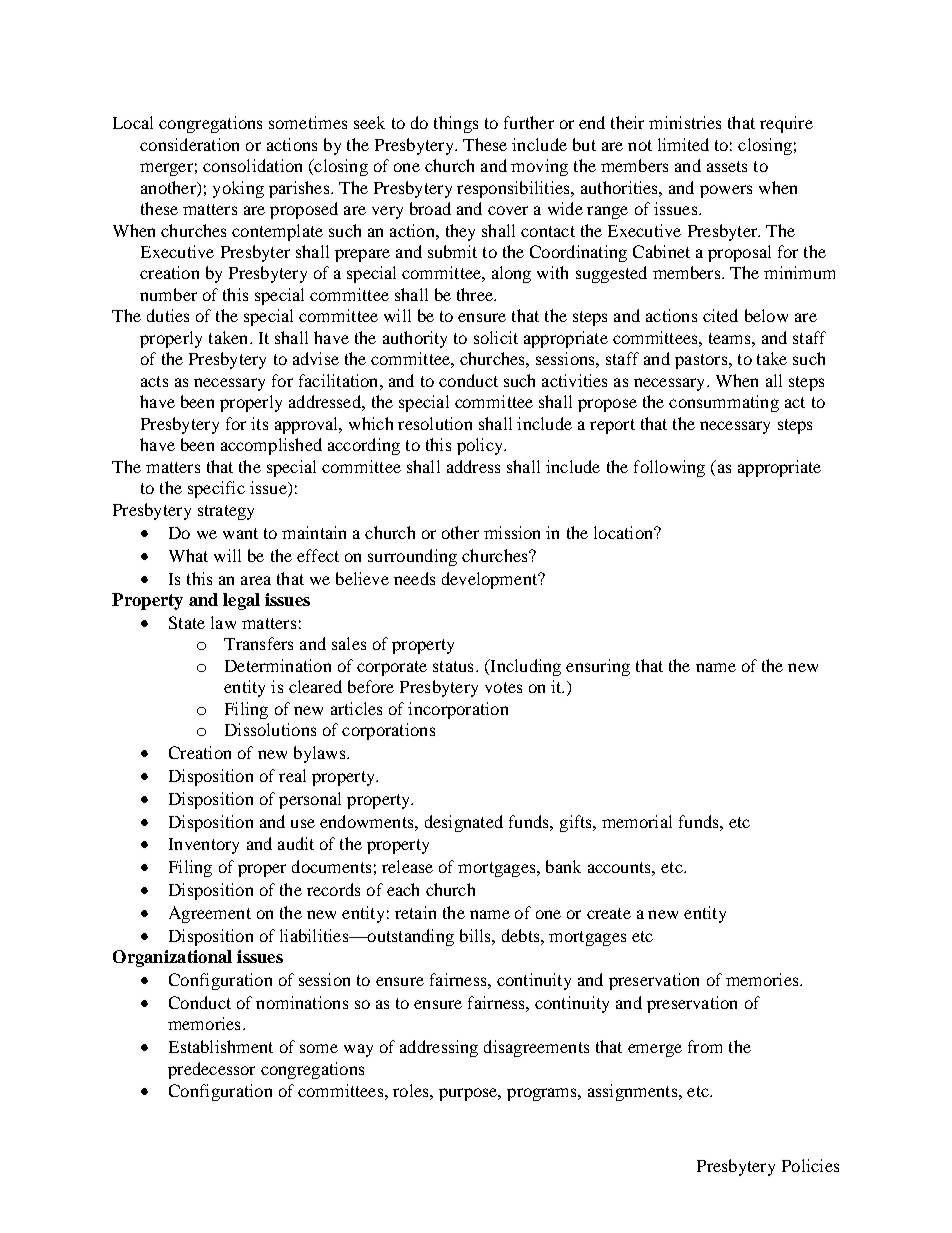  Describe the element at coordinates (456, 124) in the image. I see `things` at that location.
